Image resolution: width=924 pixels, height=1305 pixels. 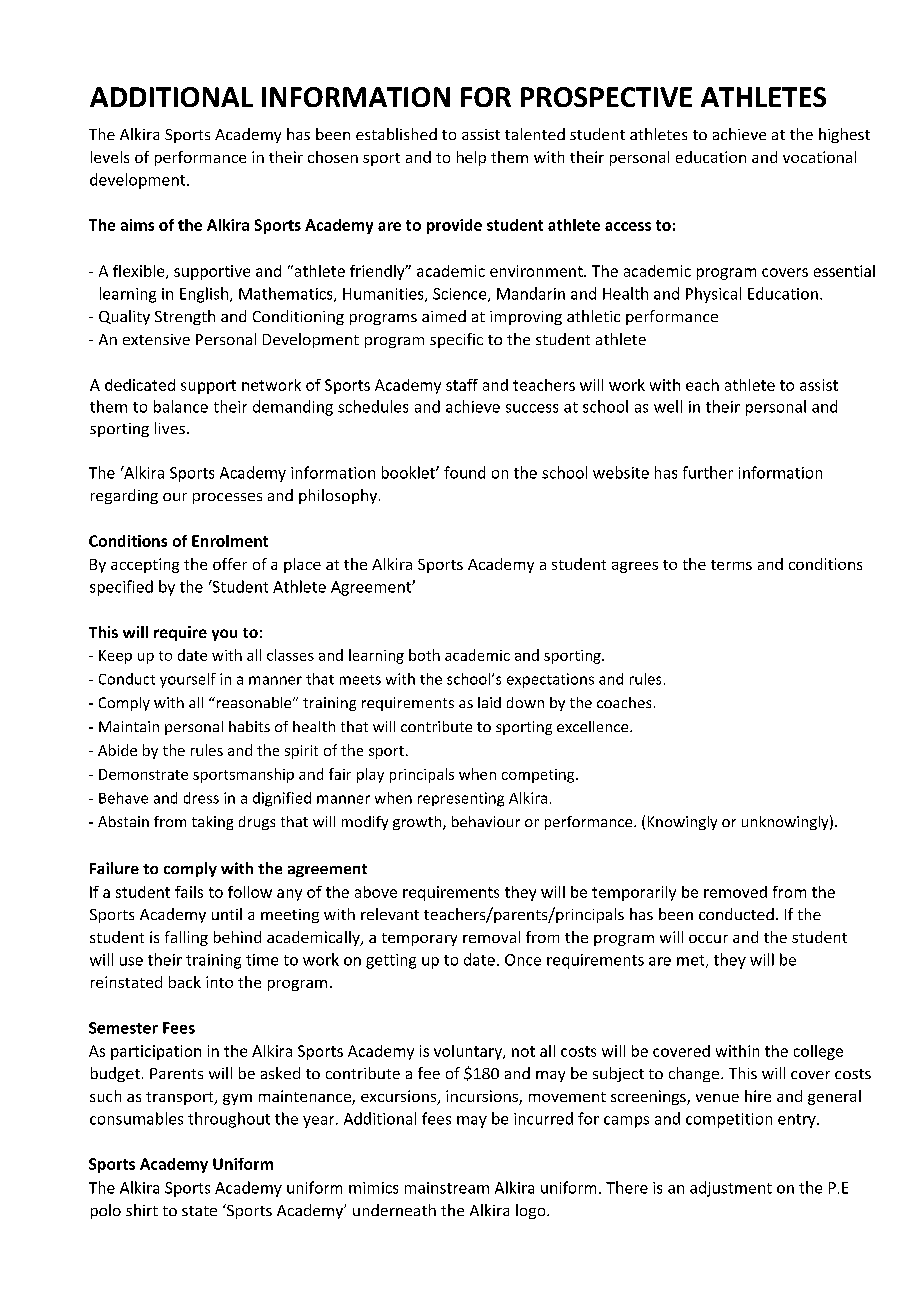 I want to click on coaches, so click(x=624, y=702).
